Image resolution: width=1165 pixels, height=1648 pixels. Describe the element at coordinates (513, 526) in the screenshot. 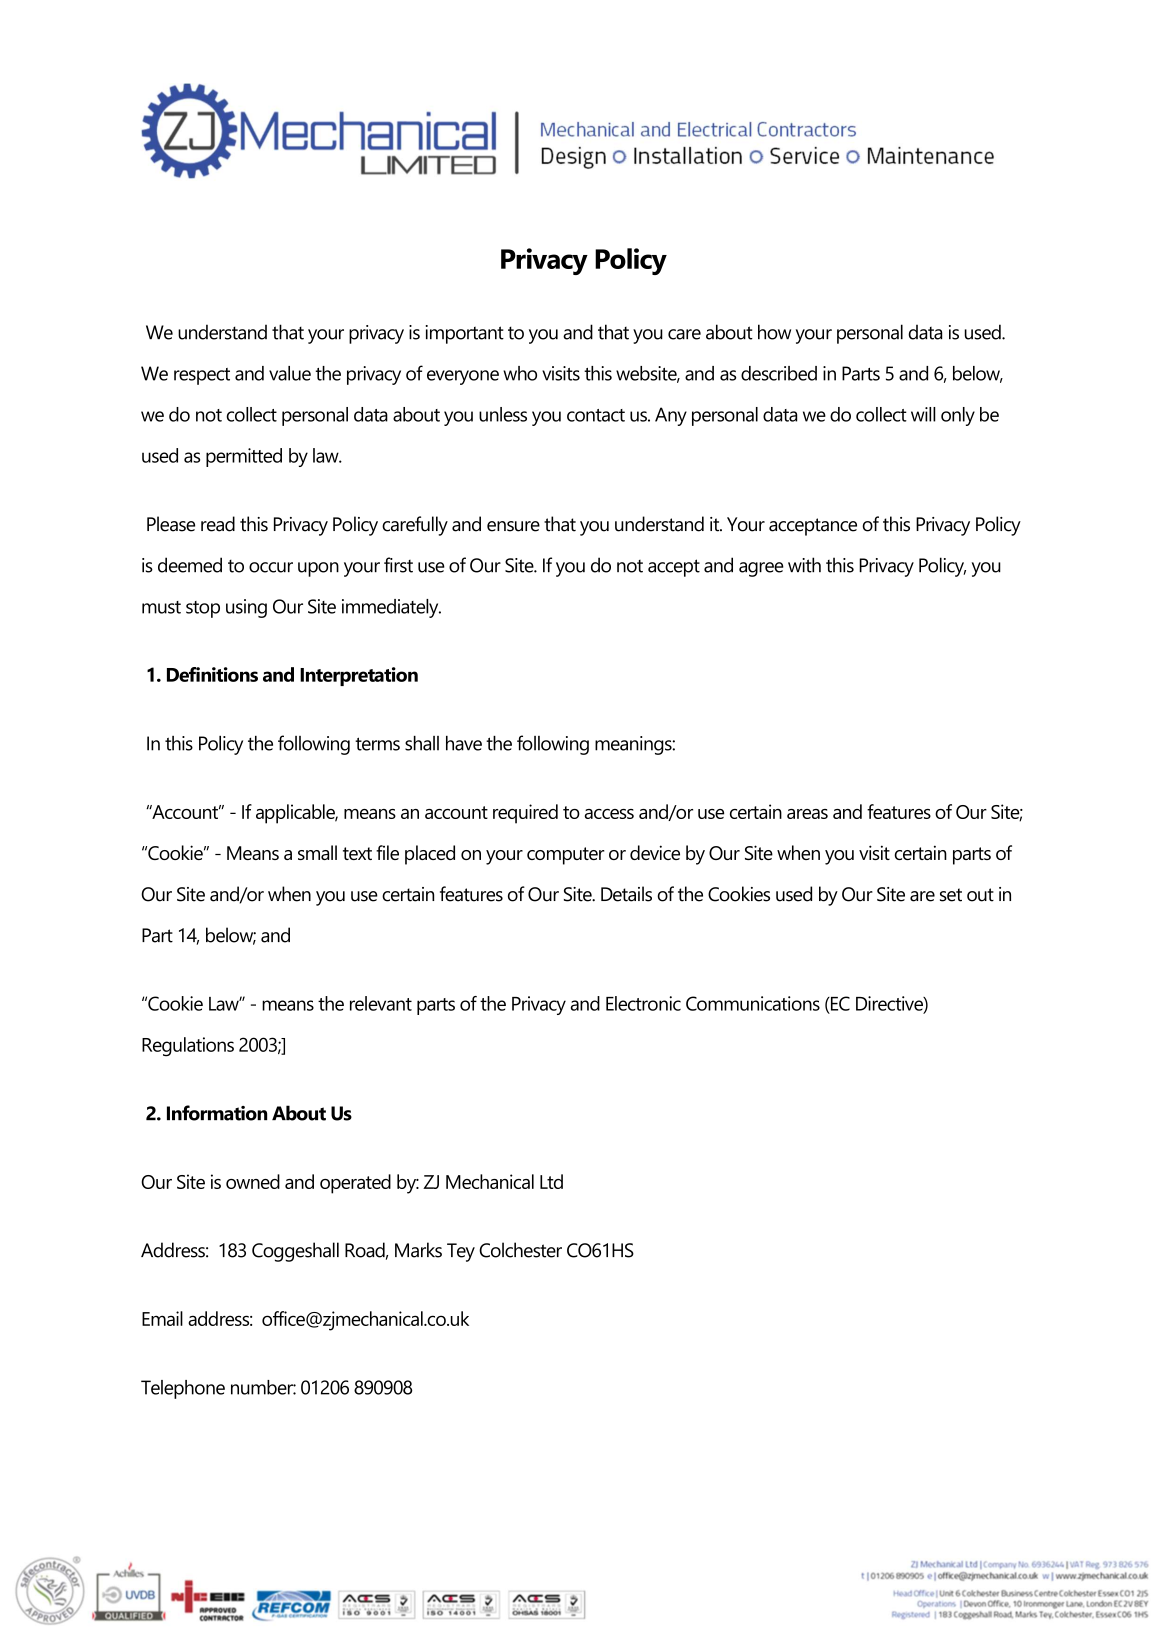

I see `ensure` at that location.
